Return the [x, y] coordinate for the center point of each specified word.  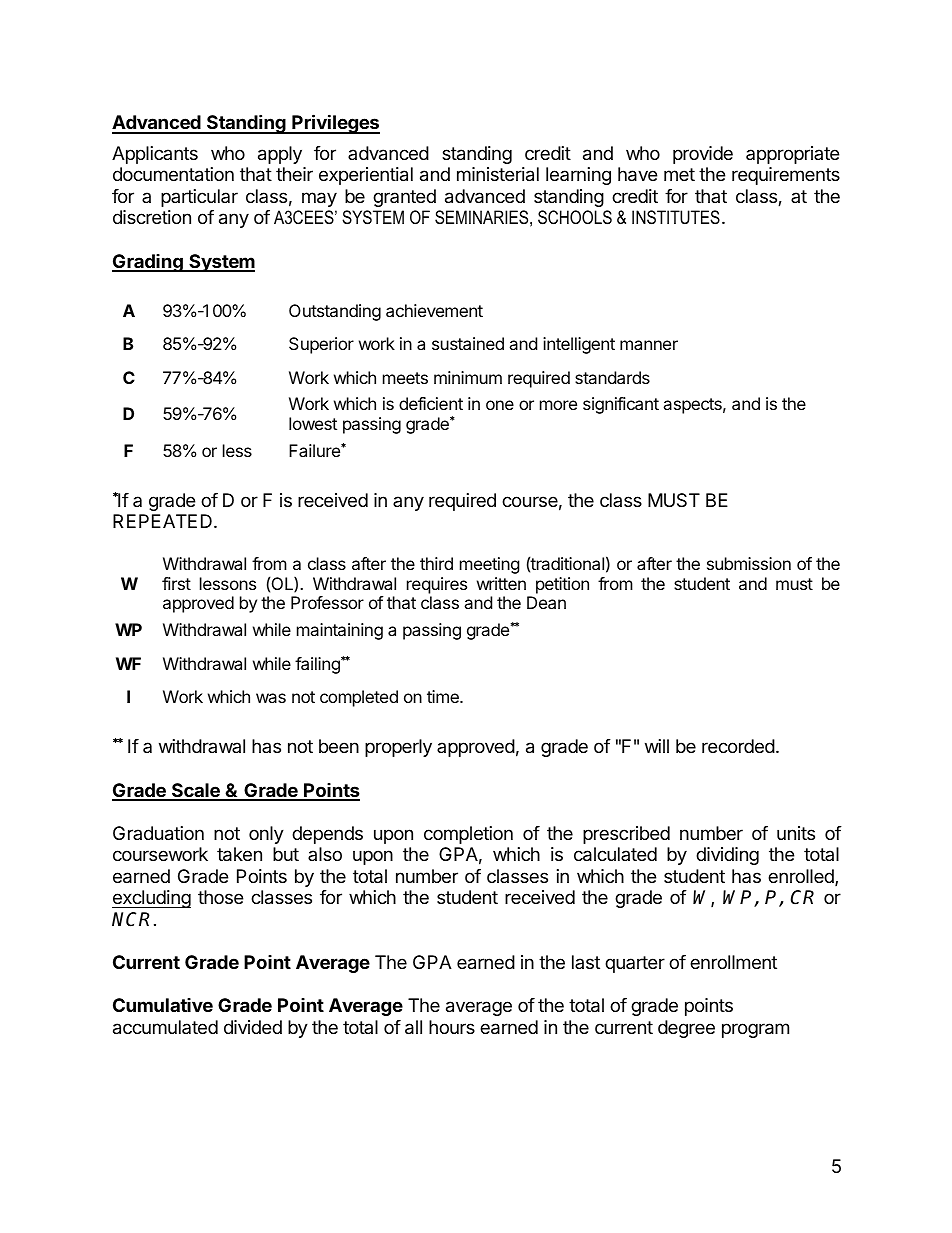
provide [703, 155]
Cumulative [163, 1005]
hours [452, 1027]
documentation [173, 174]
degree [686, 1029]
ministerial [498, 174]
